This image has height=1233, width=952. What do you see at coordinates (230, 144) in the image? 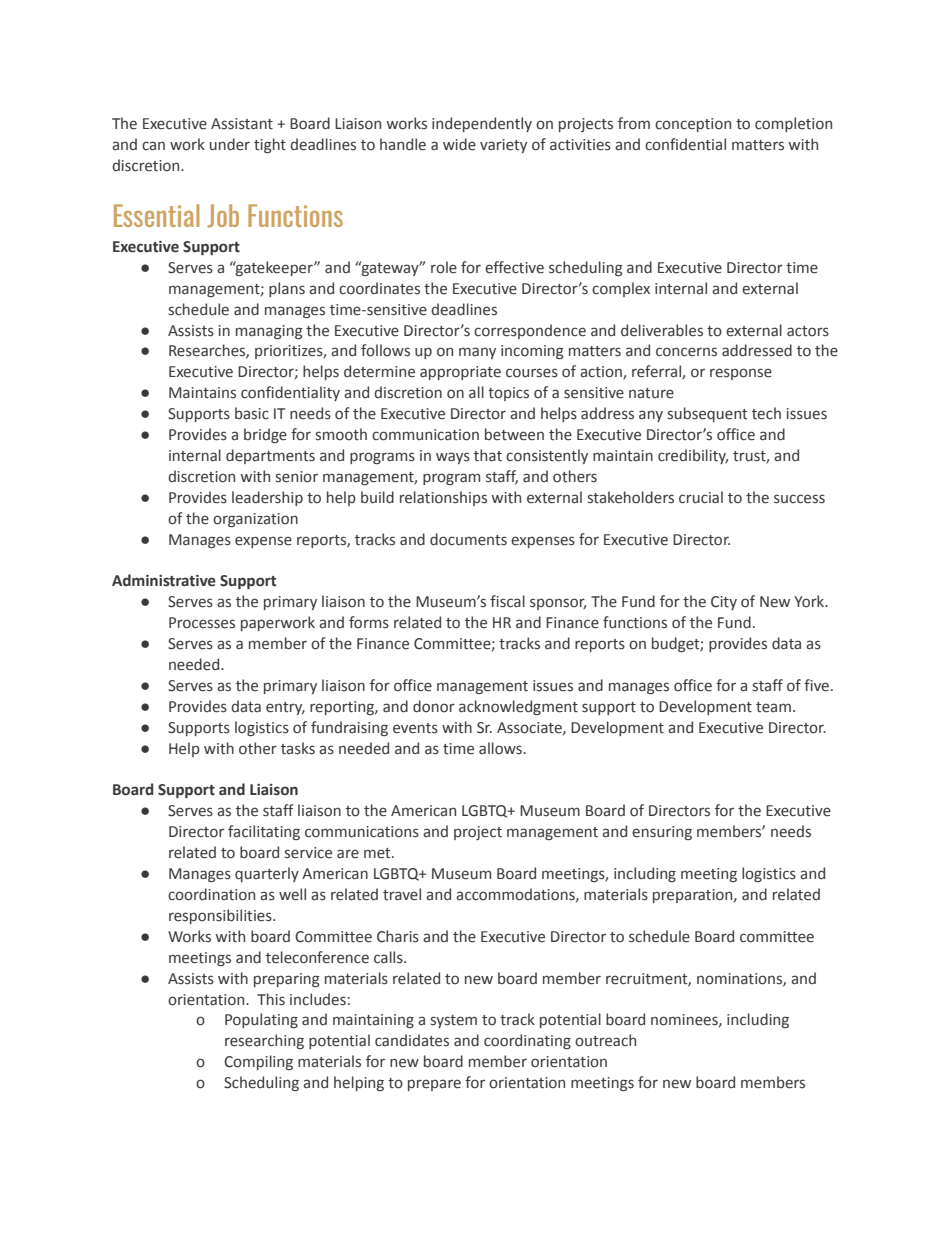
I see `under` at bounding box center [230, 144].
